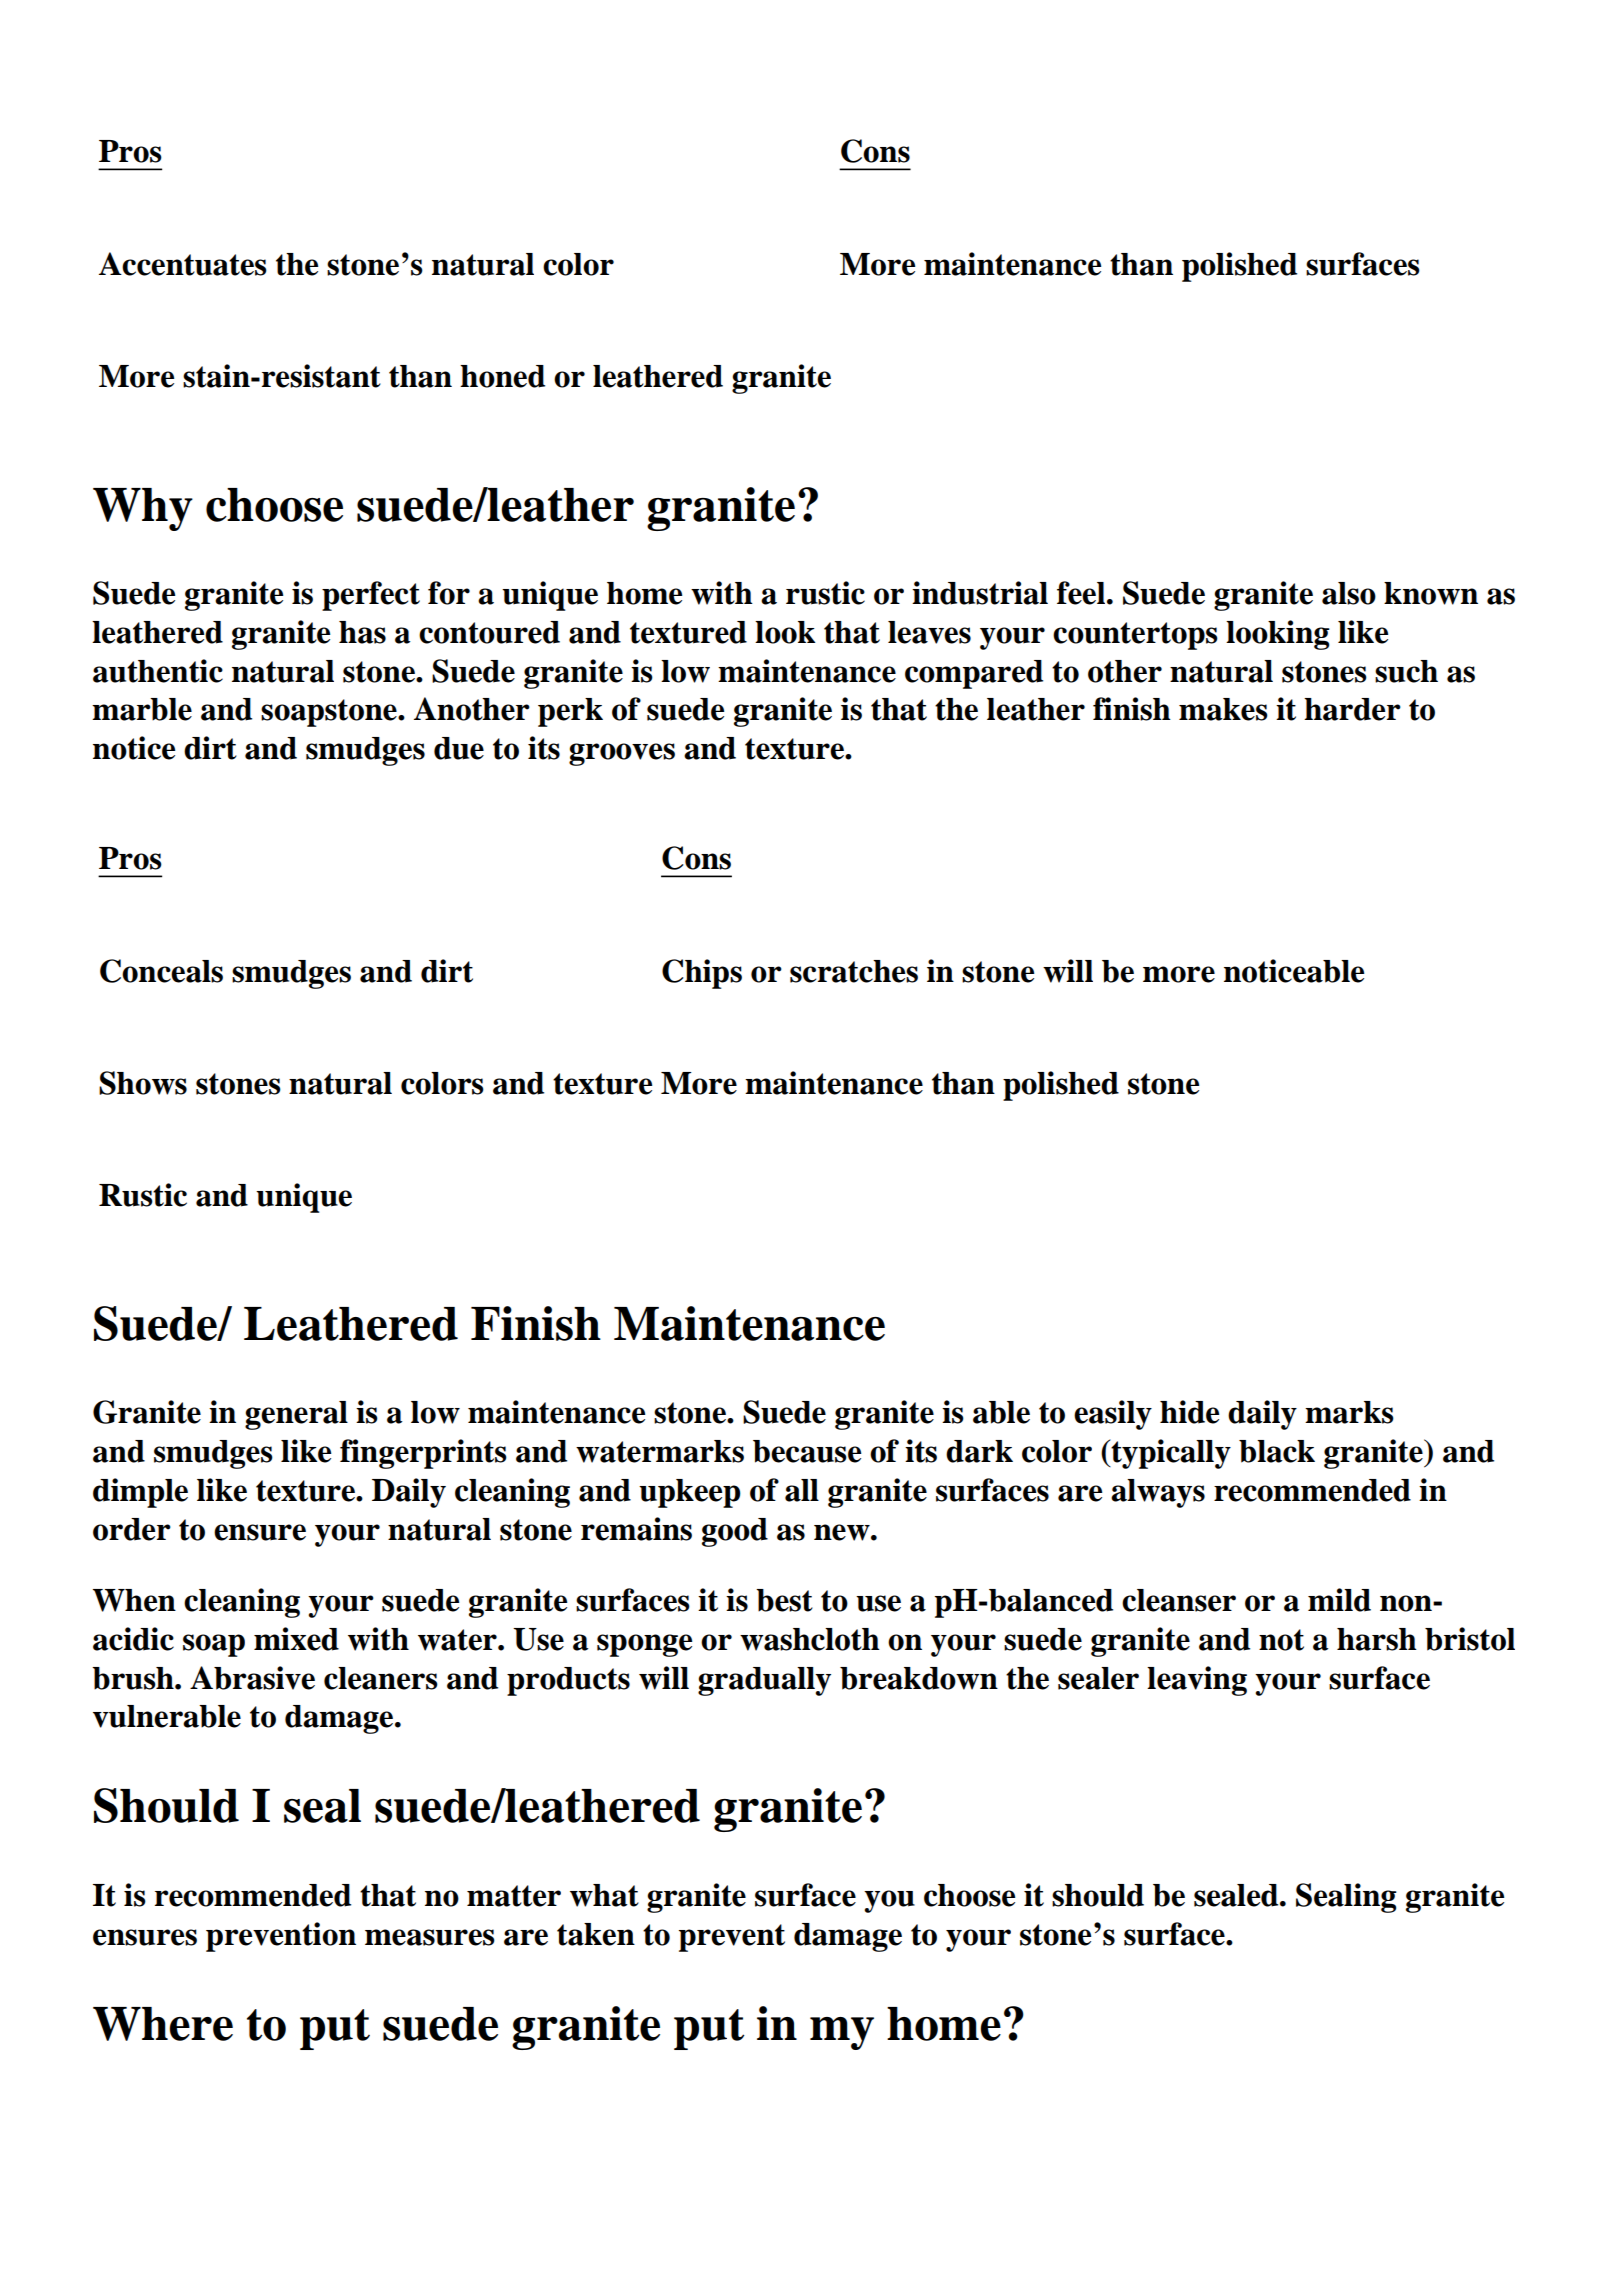 Image resolution: width=1620 pixels, height=2291 pixels. What do you see at coordinates (807, 1451) in the screenshot?
I see `because` at bounding box center [807, 1451].
